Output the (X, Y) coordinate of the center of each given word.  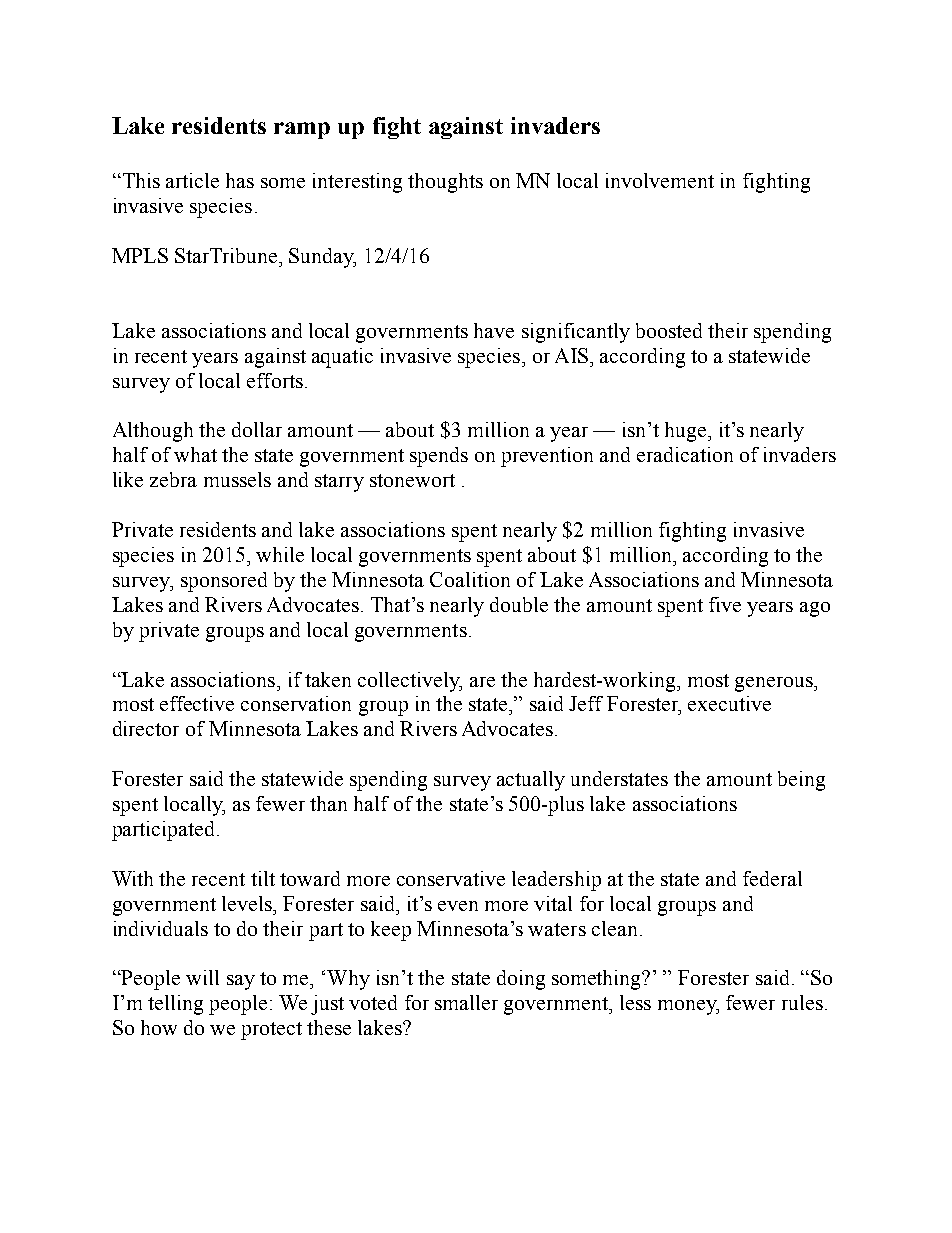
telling (175, 1005)
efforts (275, 380)
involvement (660, 180)
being (801, 781)
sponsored (224, 582)
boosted (669, 330)
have (494, 330)
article (192, 180)
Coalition (470, 579)
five (725, 604)
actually (531, 781)
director (146, 728)
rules (802, 1002)
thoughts (445, 183)
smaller (466, 1002)
